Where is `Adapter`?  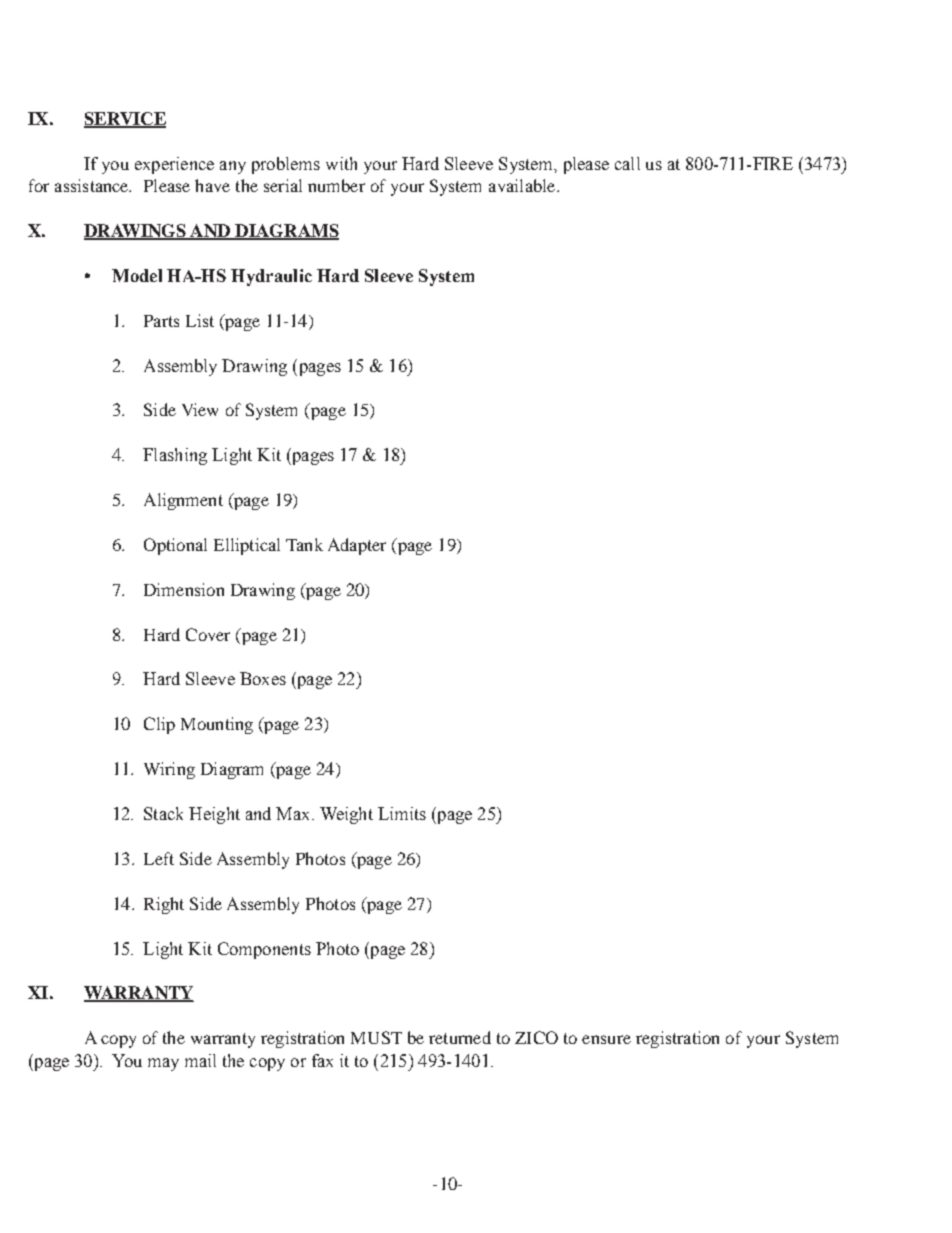
Adapter is located at coordinates (357, 546).
